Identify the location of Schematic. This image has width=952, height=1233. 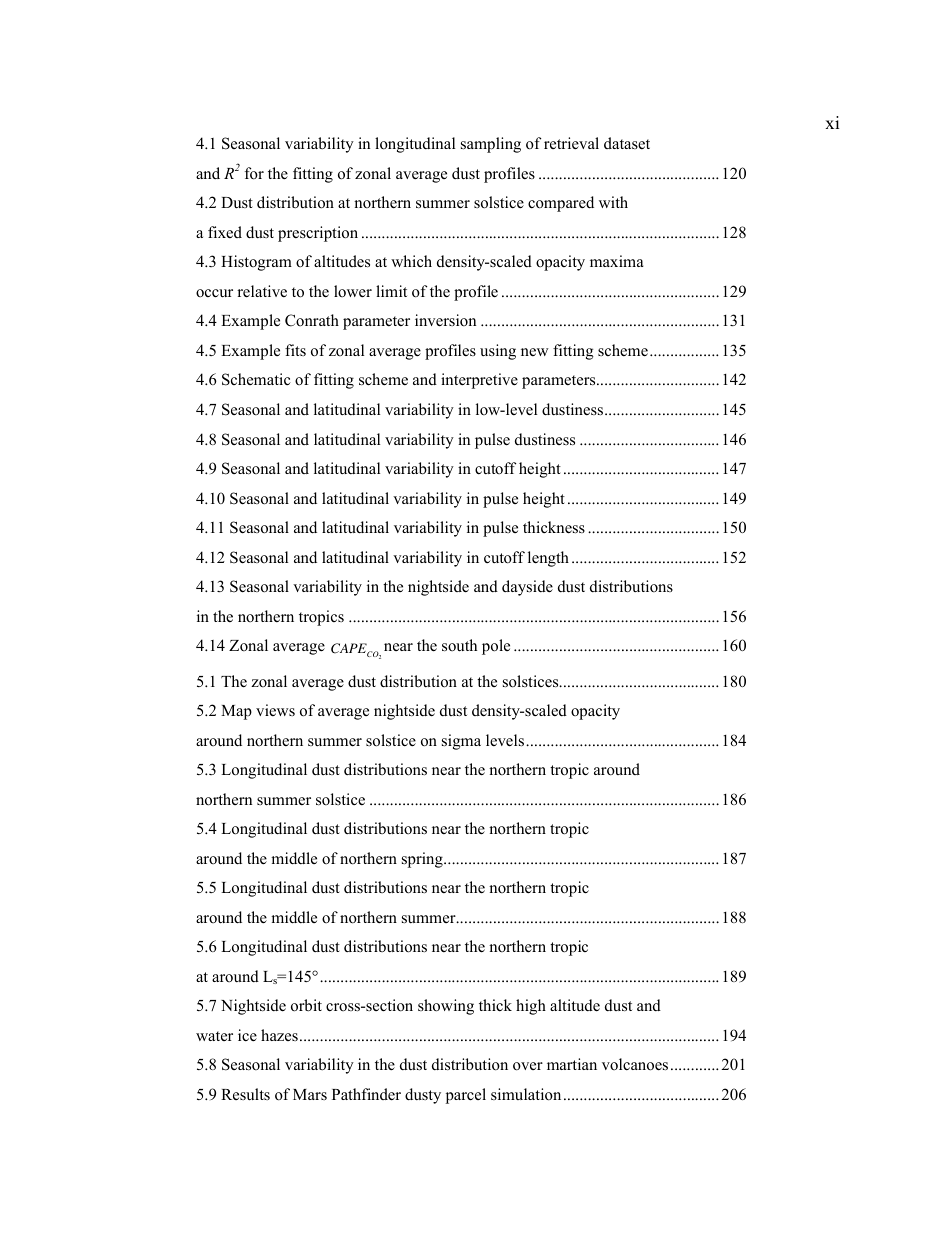
(256, 379).
